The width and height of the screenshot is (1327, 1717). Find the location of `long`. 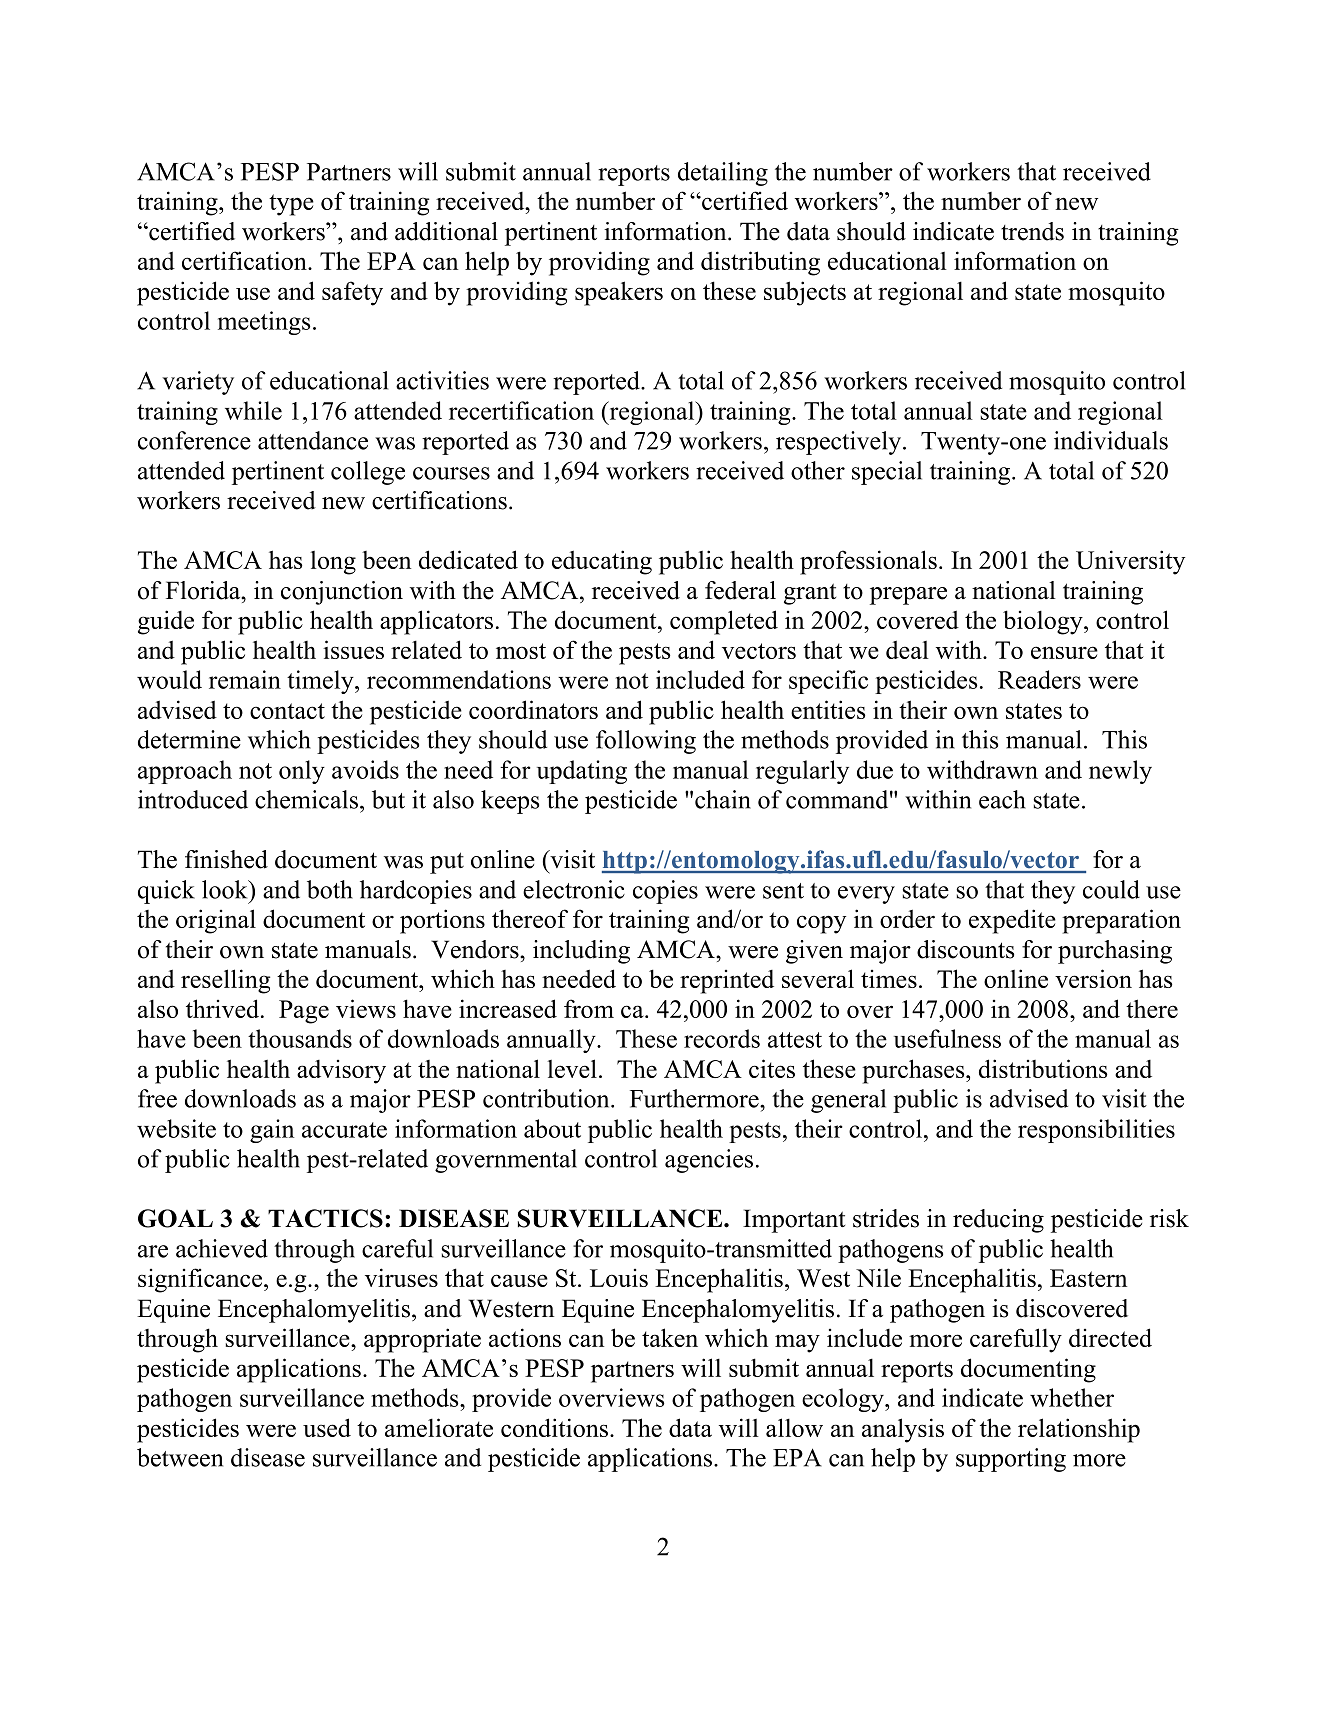

long is located at coordinates (333, 563).
